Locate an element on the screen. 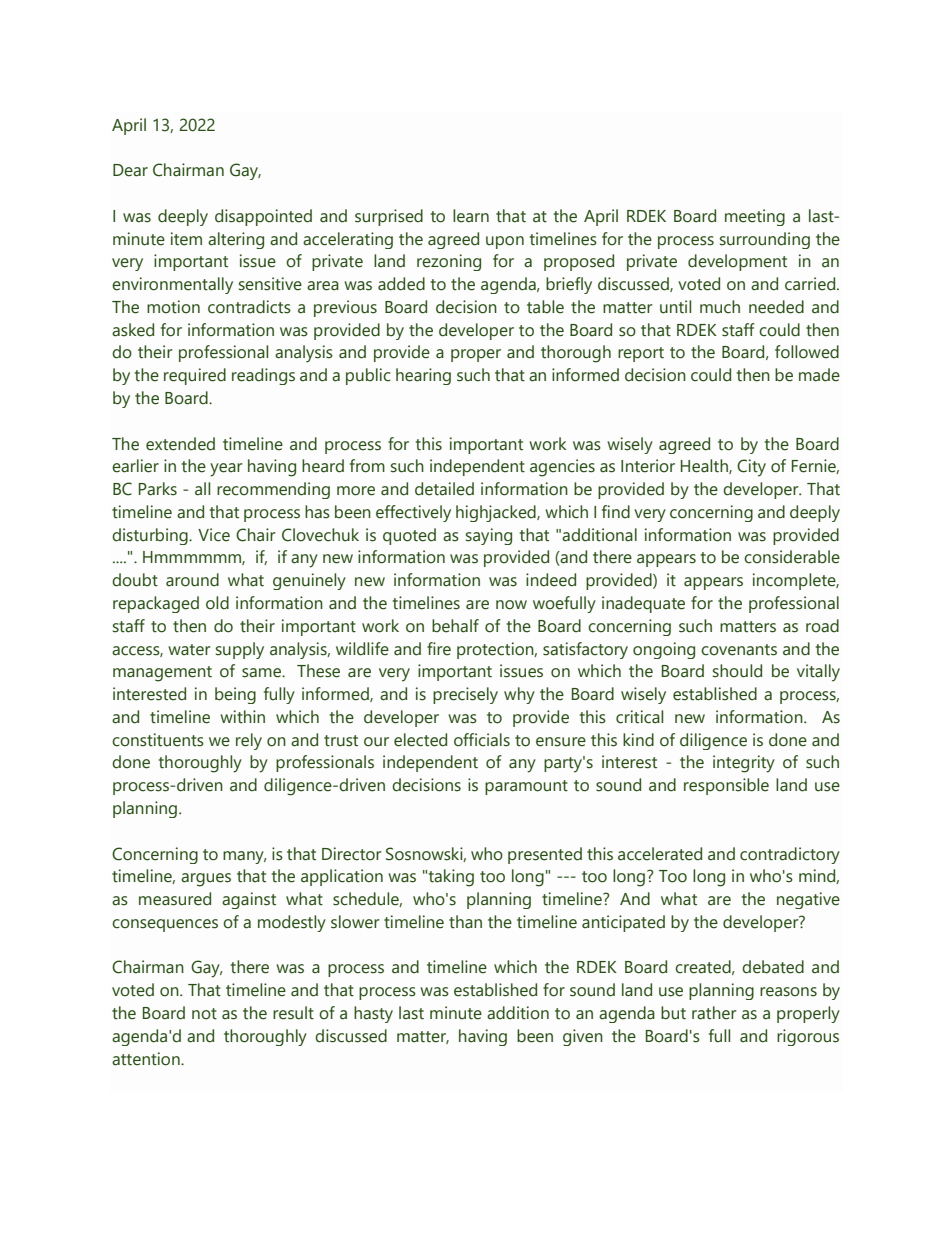  City is located at coordinates (751, 468).
